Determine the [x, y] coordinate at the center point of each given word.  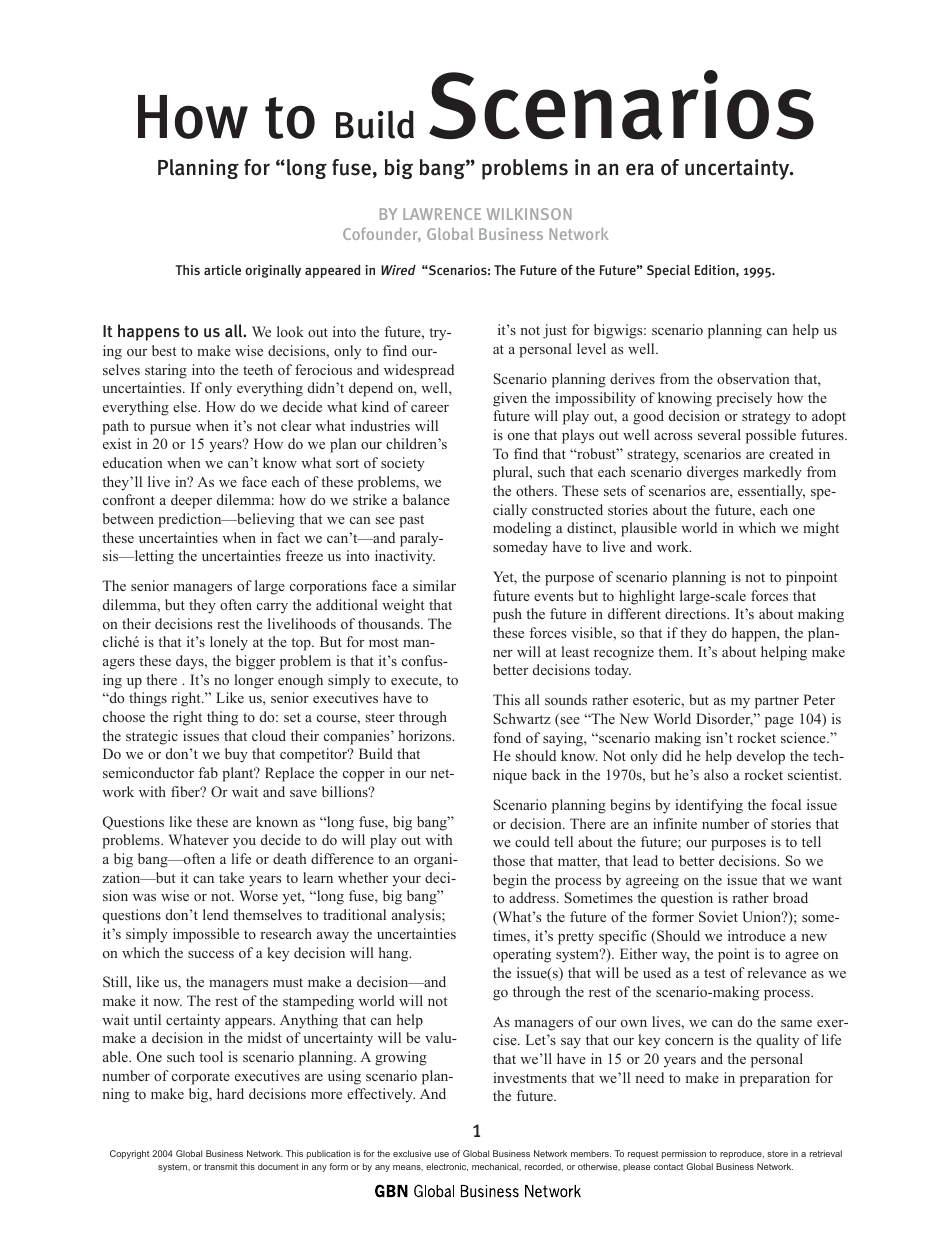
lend [216, 914]
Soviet [718, 917]
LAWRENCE [442, 214]
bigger [255, 662]
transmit [220, 1166]
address [533, 897]
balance [426, 499]
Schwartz [522, 718]
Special [668, 271]
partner [777, 702]
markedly [772, 473]
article [222, 270]
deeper [191, 501]
